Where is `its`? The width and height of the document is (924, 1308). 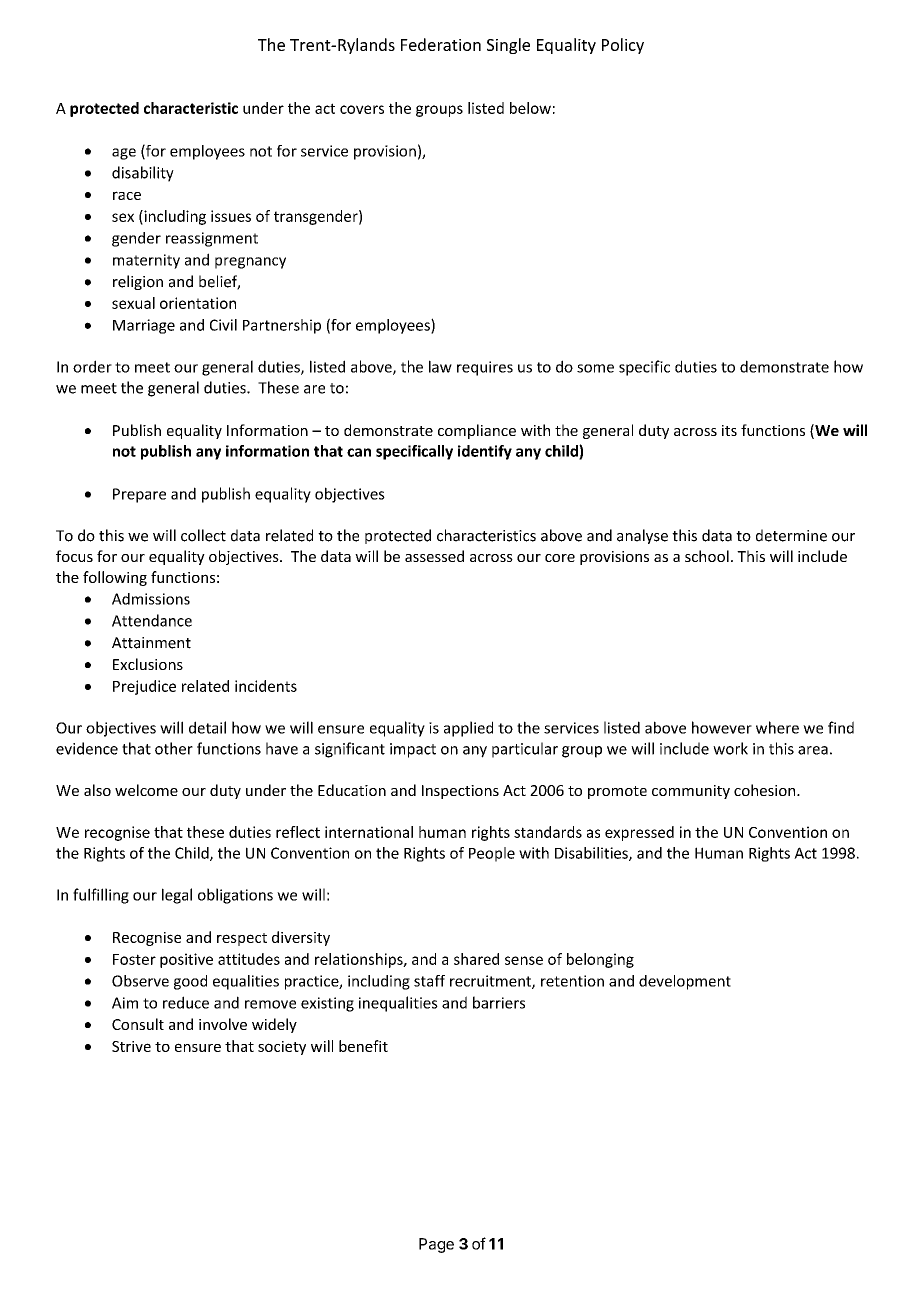 its is located at coordinates (729, 430).
